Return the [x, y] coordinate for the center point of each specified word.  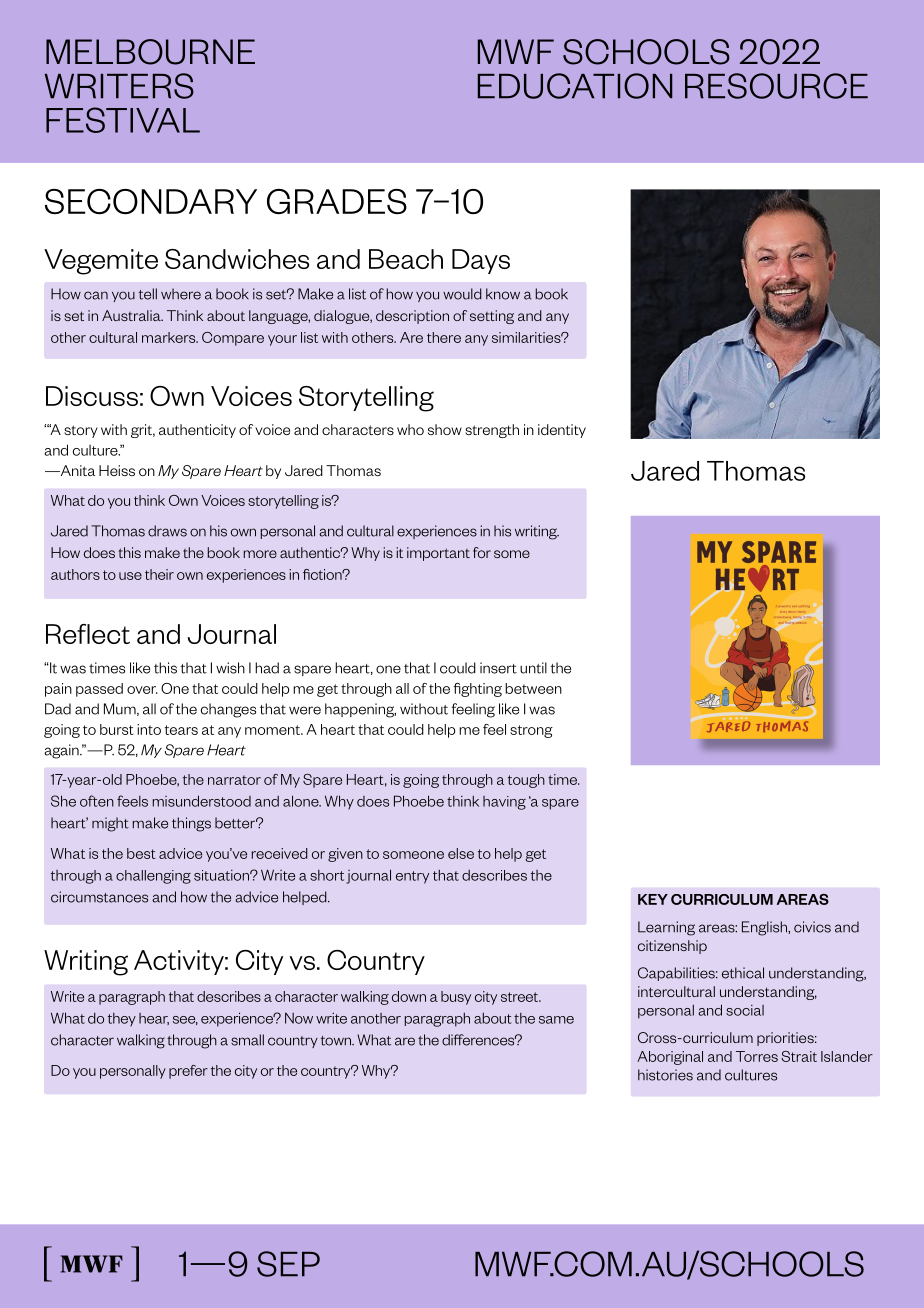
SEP [288, 1264]
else [461, 853]
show [445, 429]
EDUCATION [575, 86]
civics [812, 927]
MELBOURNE [150, 52]
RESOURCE [776, 86]
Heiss [117, 470]
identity [562, 431]
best [141, 853]
